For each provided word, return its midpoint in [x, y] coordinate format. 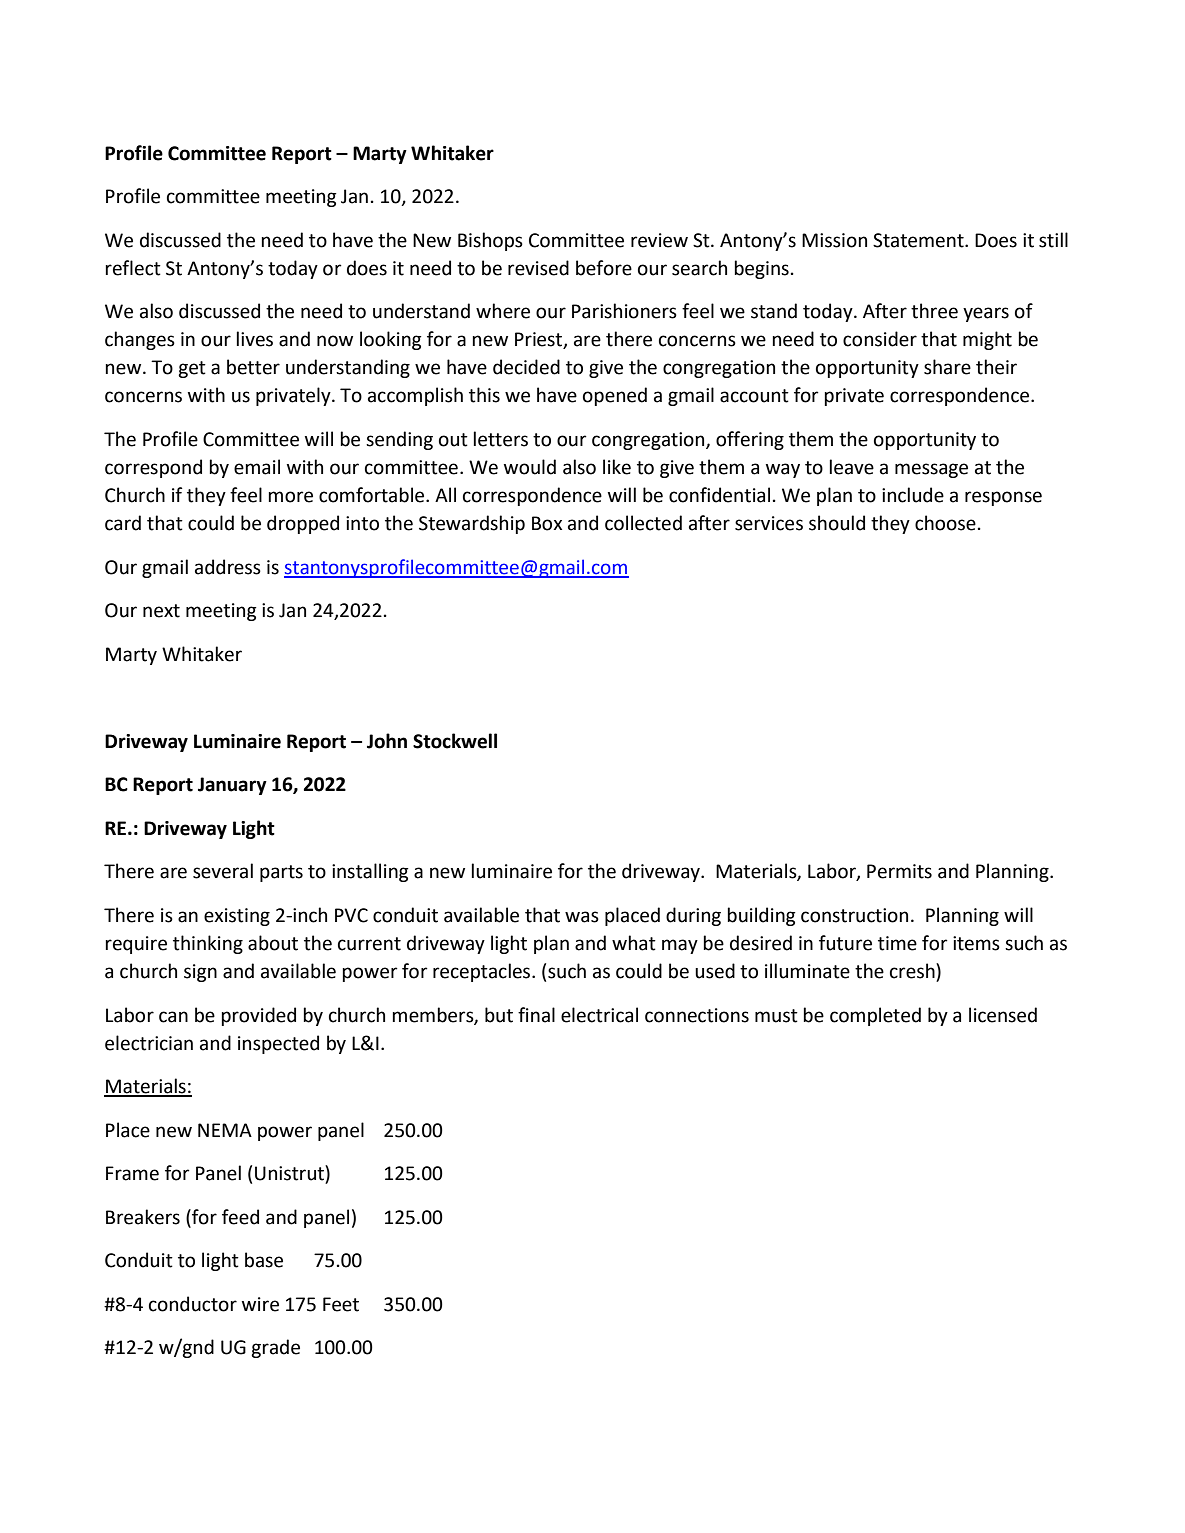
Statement [919, 240]
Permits [899, 871]
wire [260, 1304]
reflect [133, 268]
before [604, 268]
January [232, 786]
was [582, 917]
